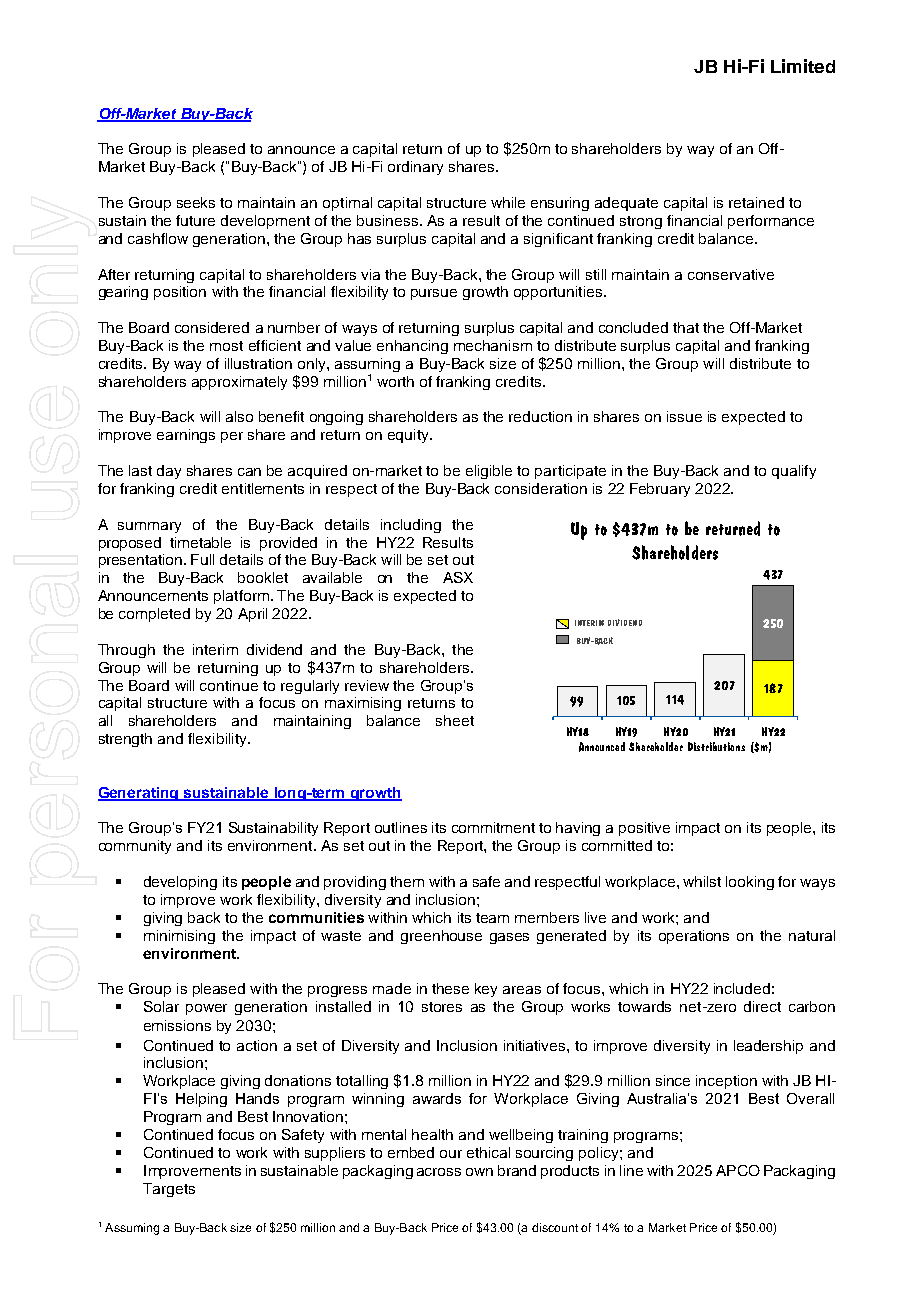 This screenshot has height=1308, width=924. What do you see at coordinates (479, 1172) in the screenshot?
I see `own` at bounding box center [479, 1172].
